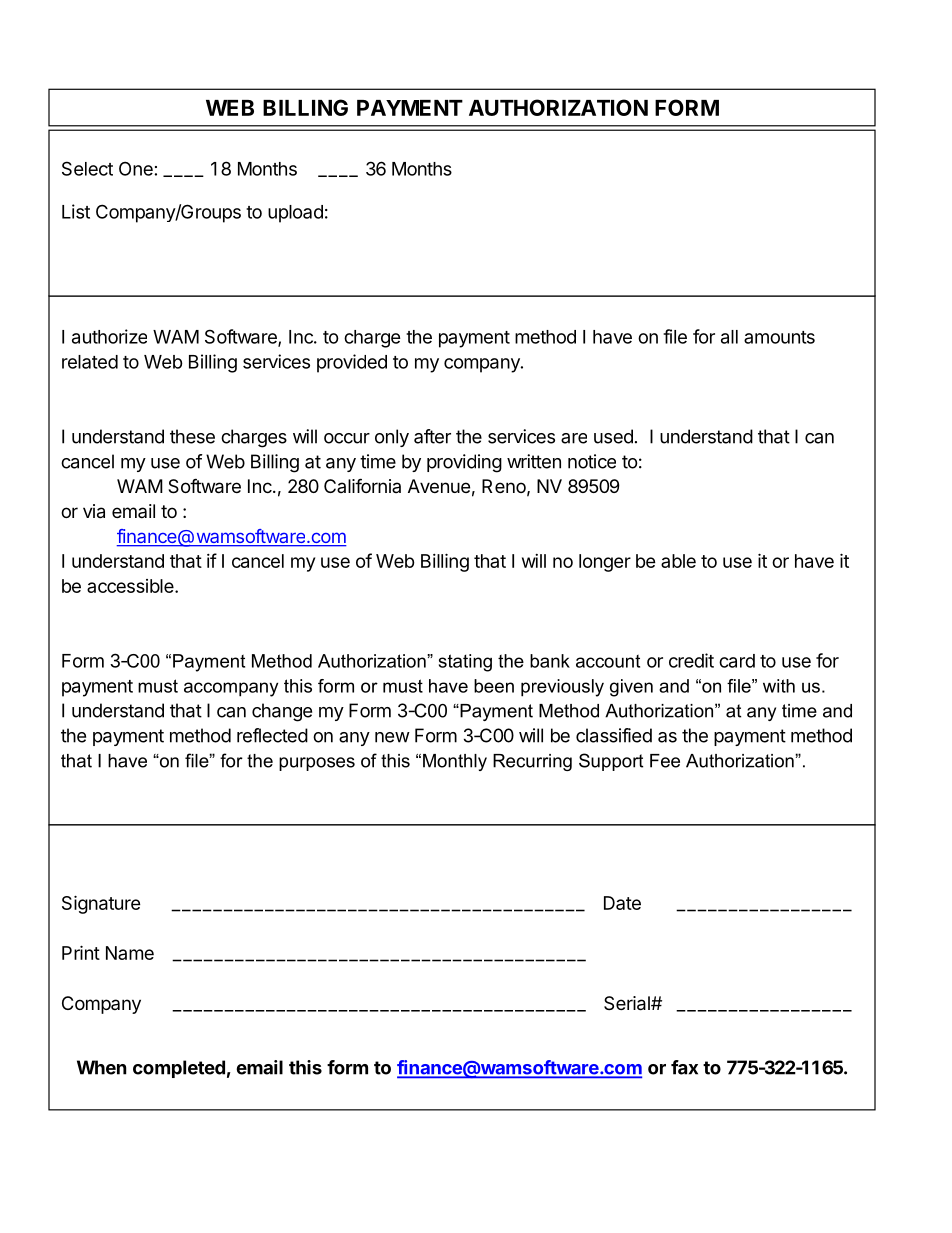 This screenshot has width=952, height=1233. Describe the element at coordinates (729, 337) in the screenshot. I see `all` at that location.
